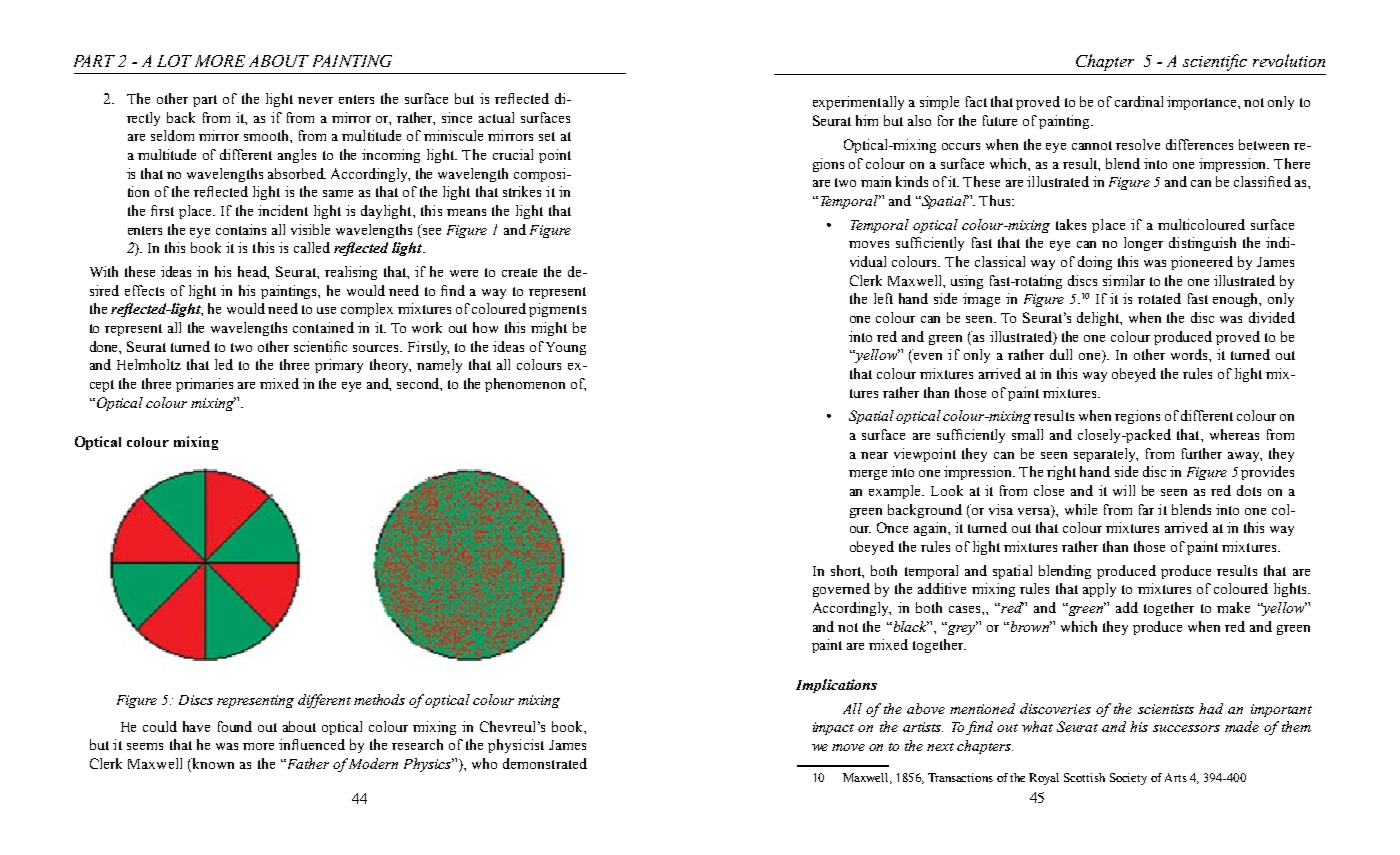  I want to click on whereas, so click(1234, 434).
